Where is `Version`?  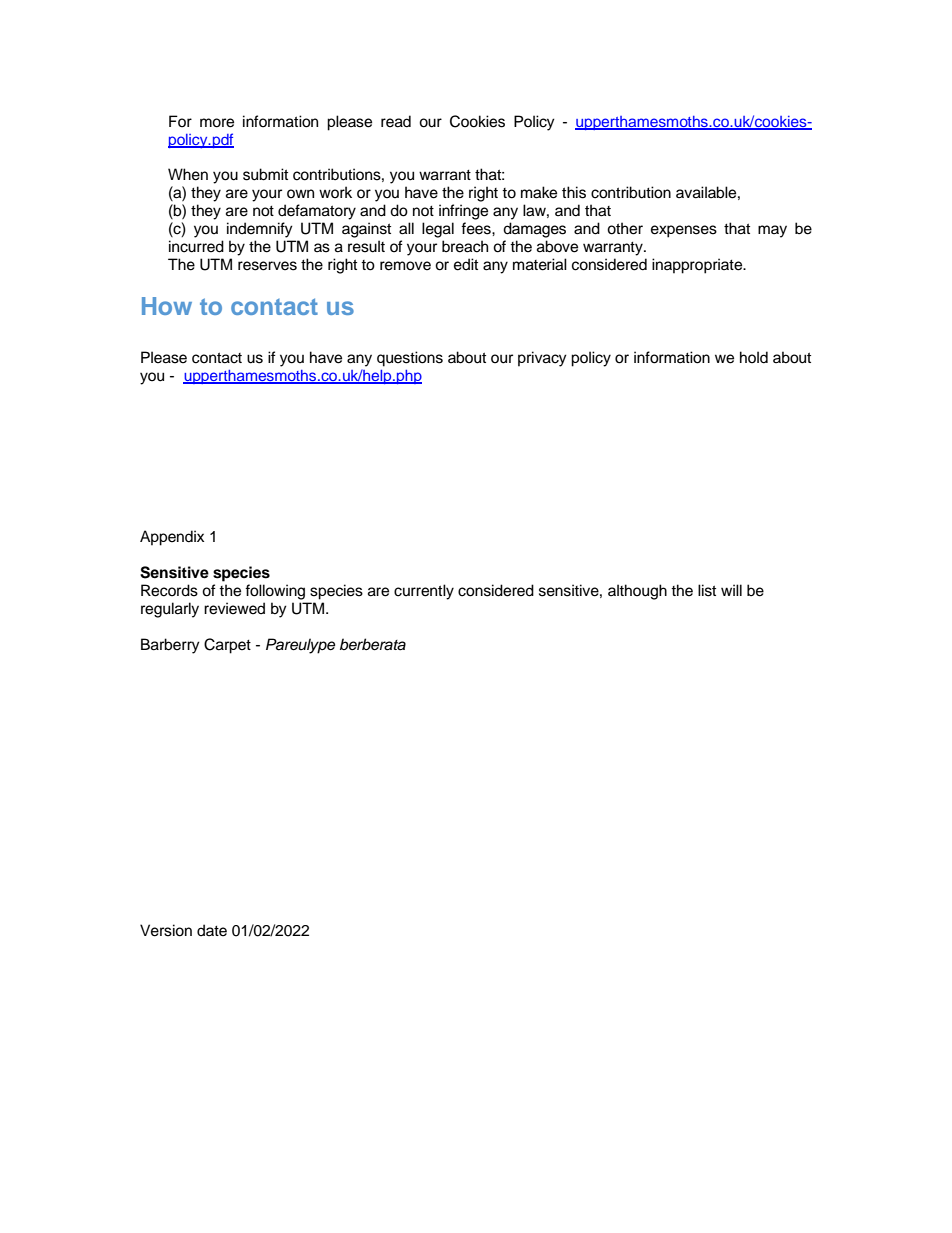 Version is located at coordinates (166, 930).
